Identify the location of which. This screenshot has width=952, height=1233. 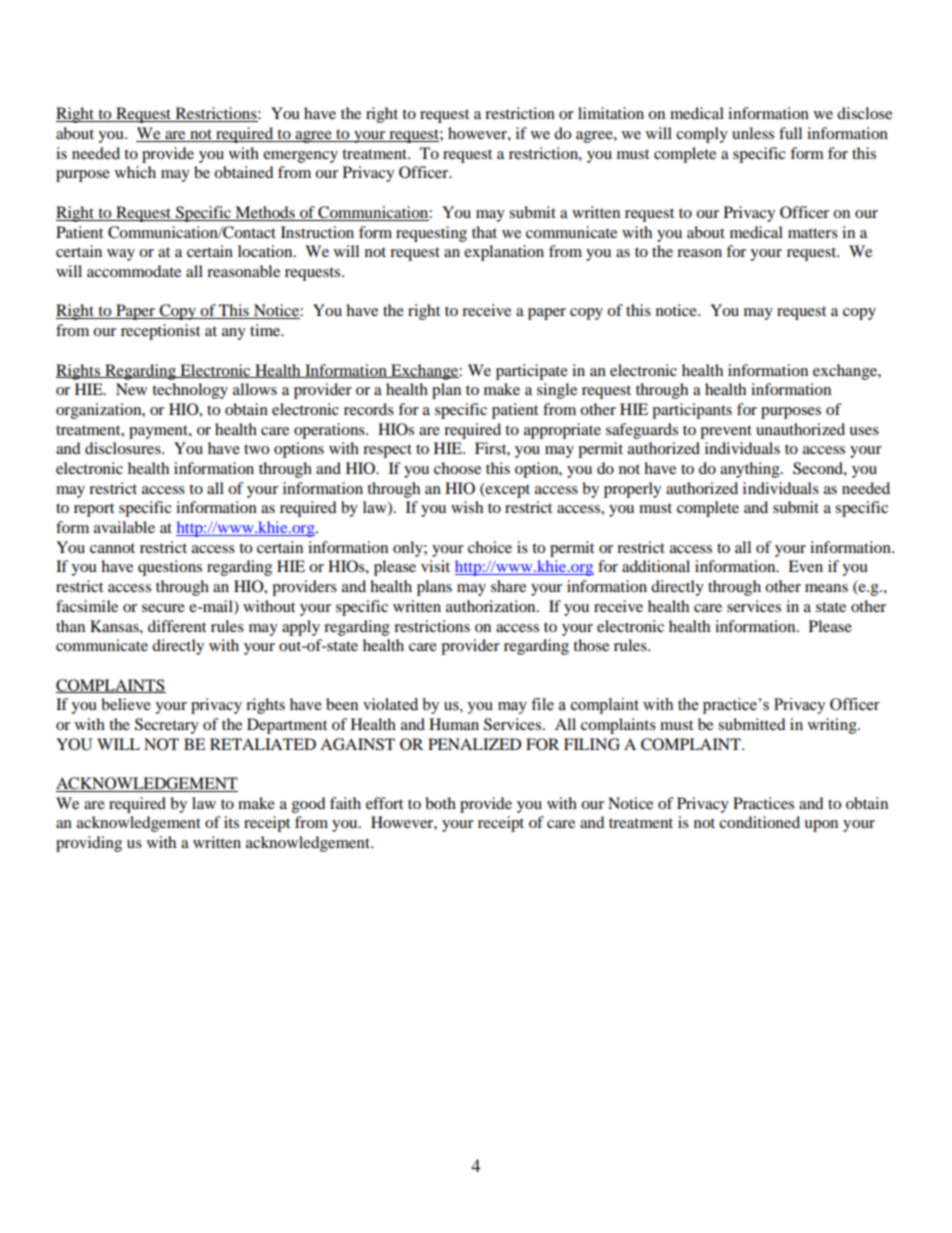
(135, 172).
